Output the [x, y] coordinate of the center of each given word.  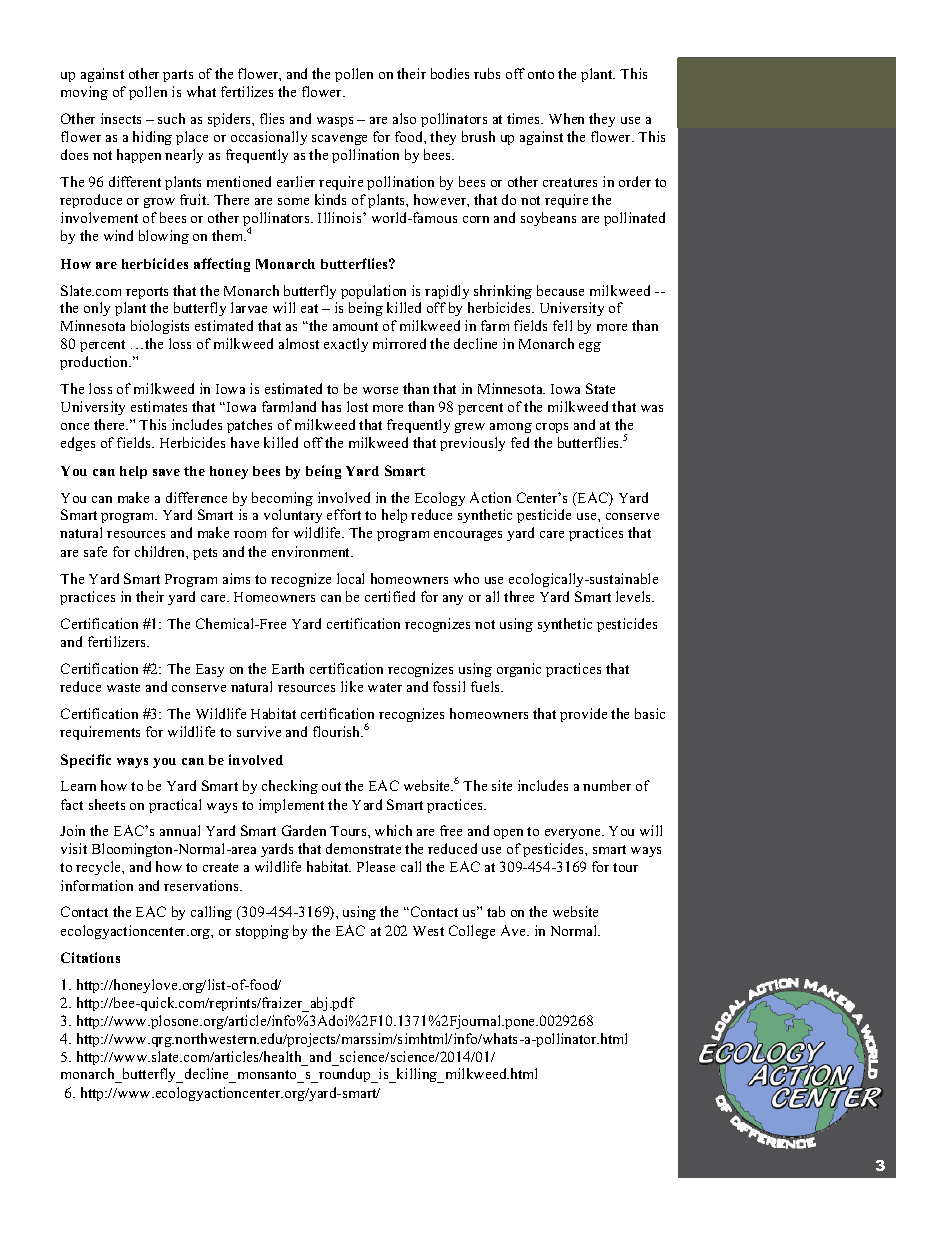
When [566, 118]
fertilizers [118, 641]
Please [376, 866]
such [171, 118]
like [352, 686]
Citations [90, 957]
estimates [159, 406]
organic [519, 670]
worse [380, 390]
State [600, 388]
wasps [335, 122]
